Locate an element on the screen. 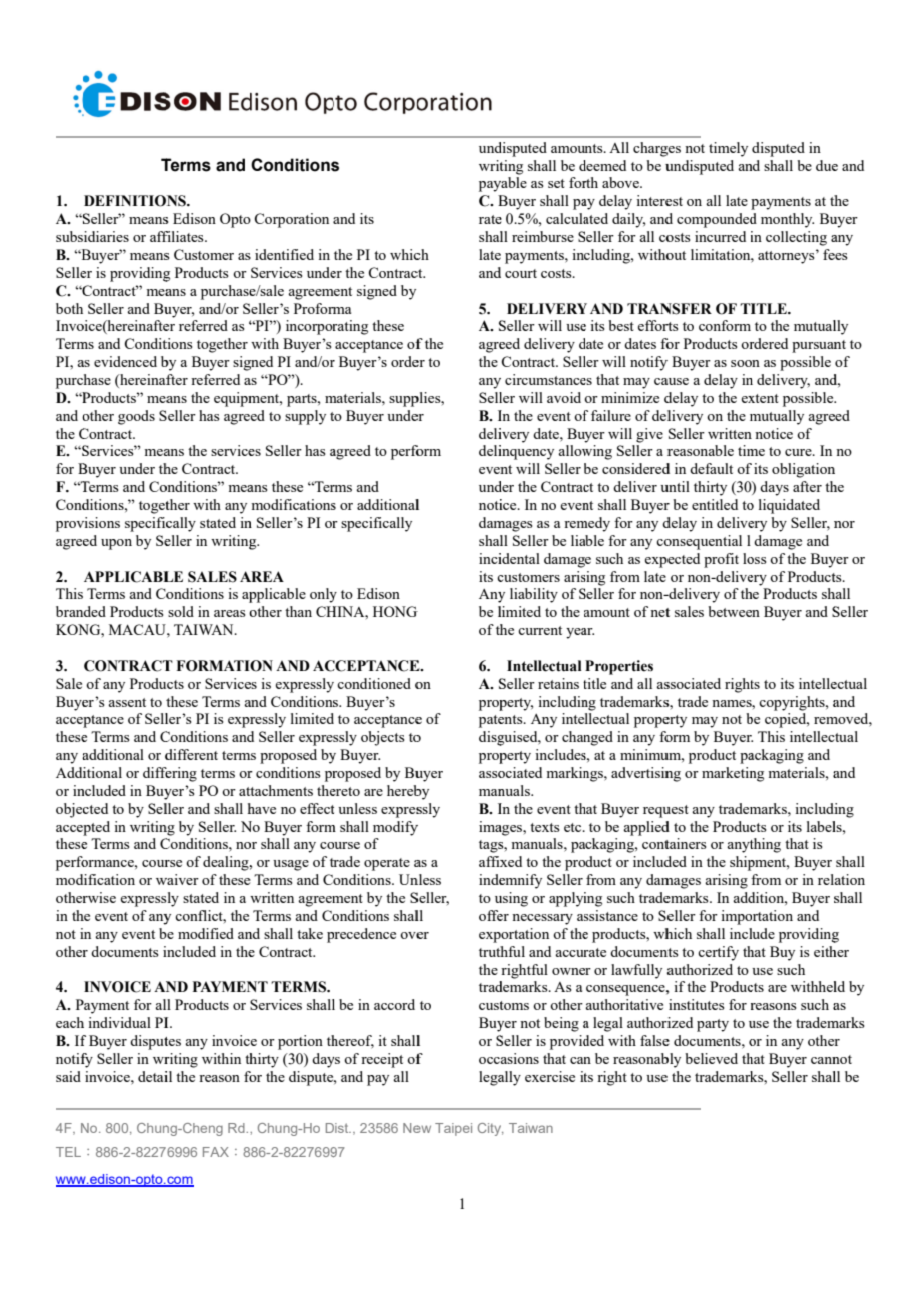  modified is located at coordinates (206, 933).
